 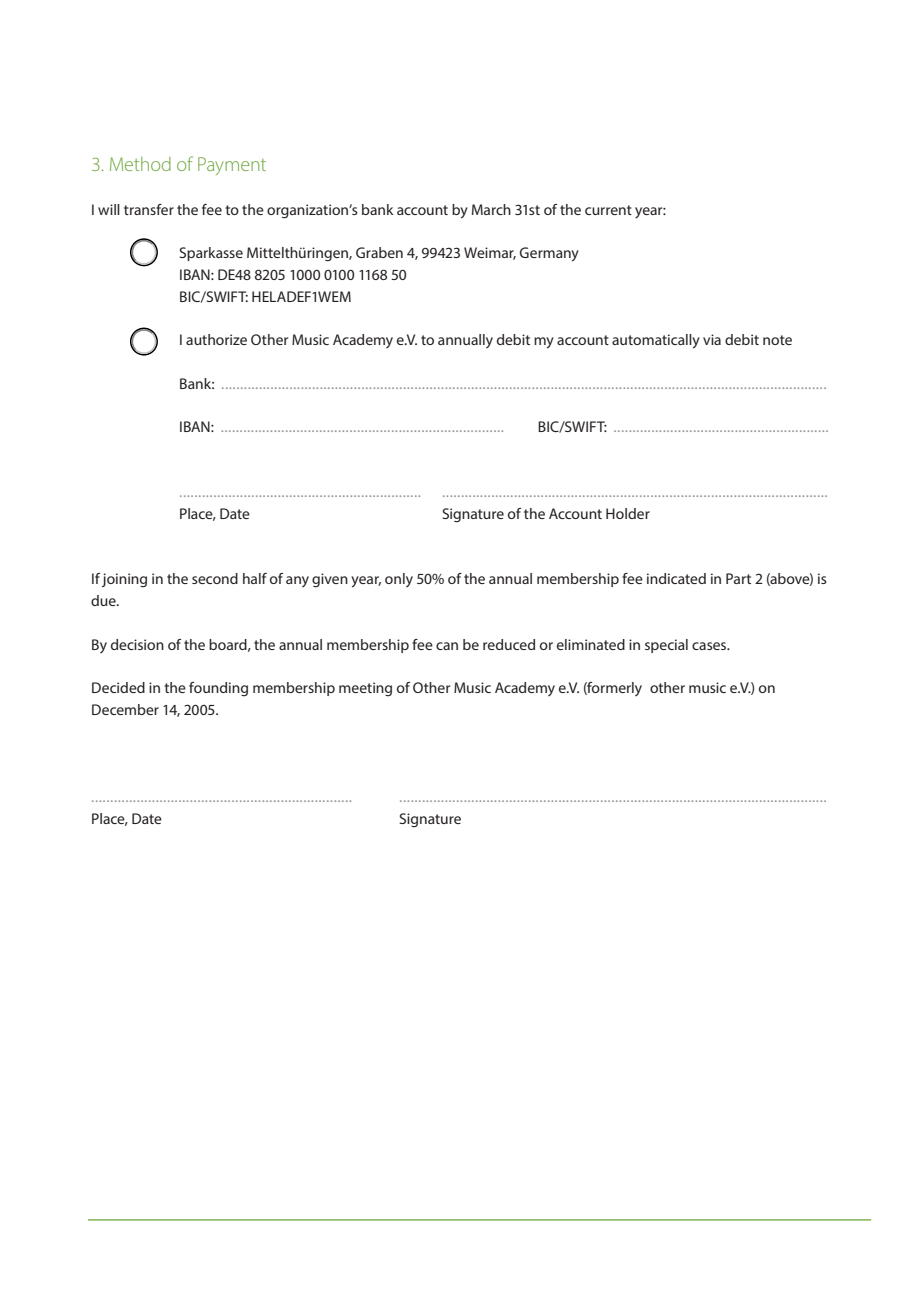 I want to click on current, so click(x=608, y=210).
